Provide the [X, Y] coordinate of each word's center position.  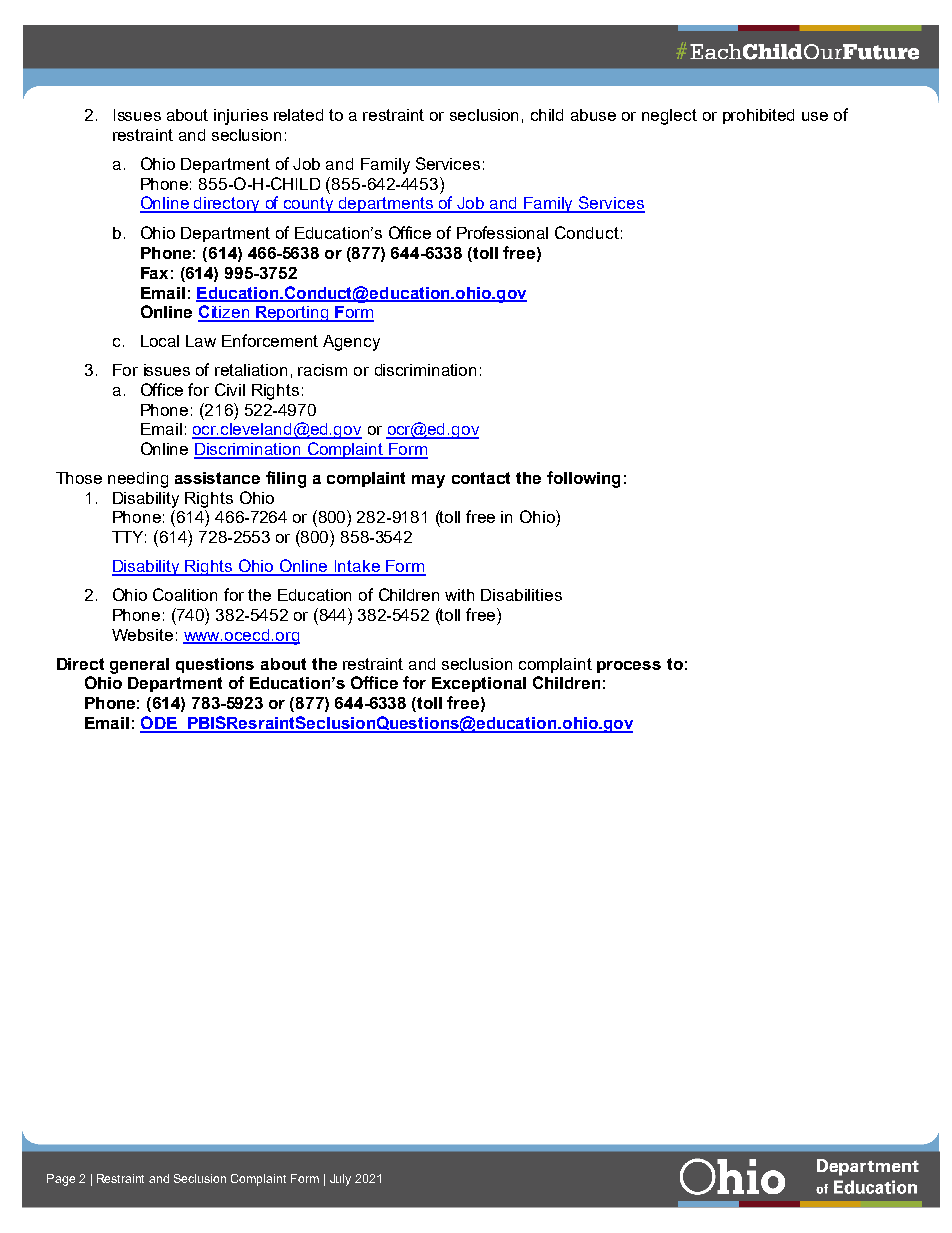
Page [61, 1180]
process [629, 667]
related [298, 115]
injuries [241, 117]
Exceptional [479, 684]
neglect [669, 117]
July [340, 1180]
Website [142, 635]
